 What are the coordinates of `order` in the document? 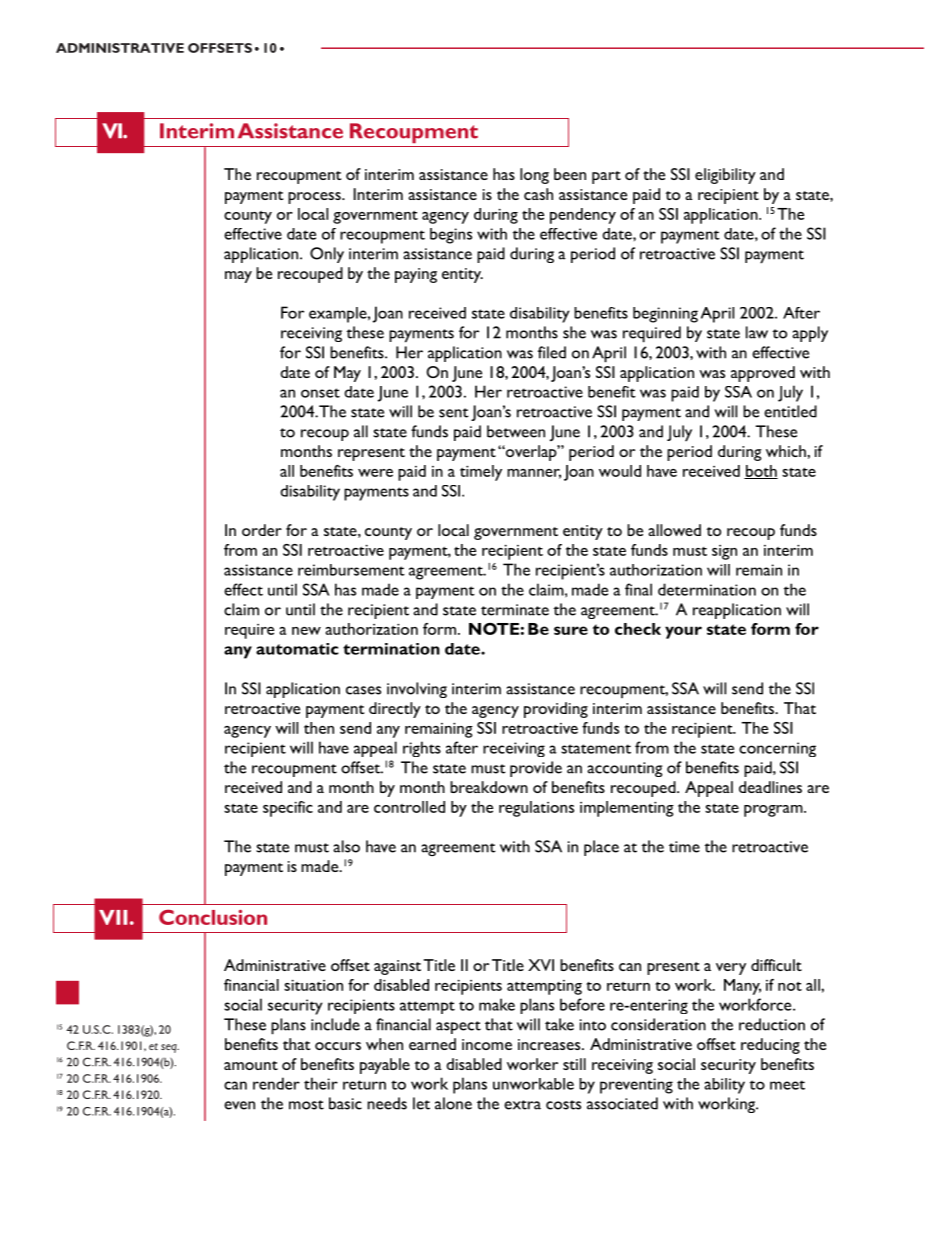 It's located at (262, 530).
